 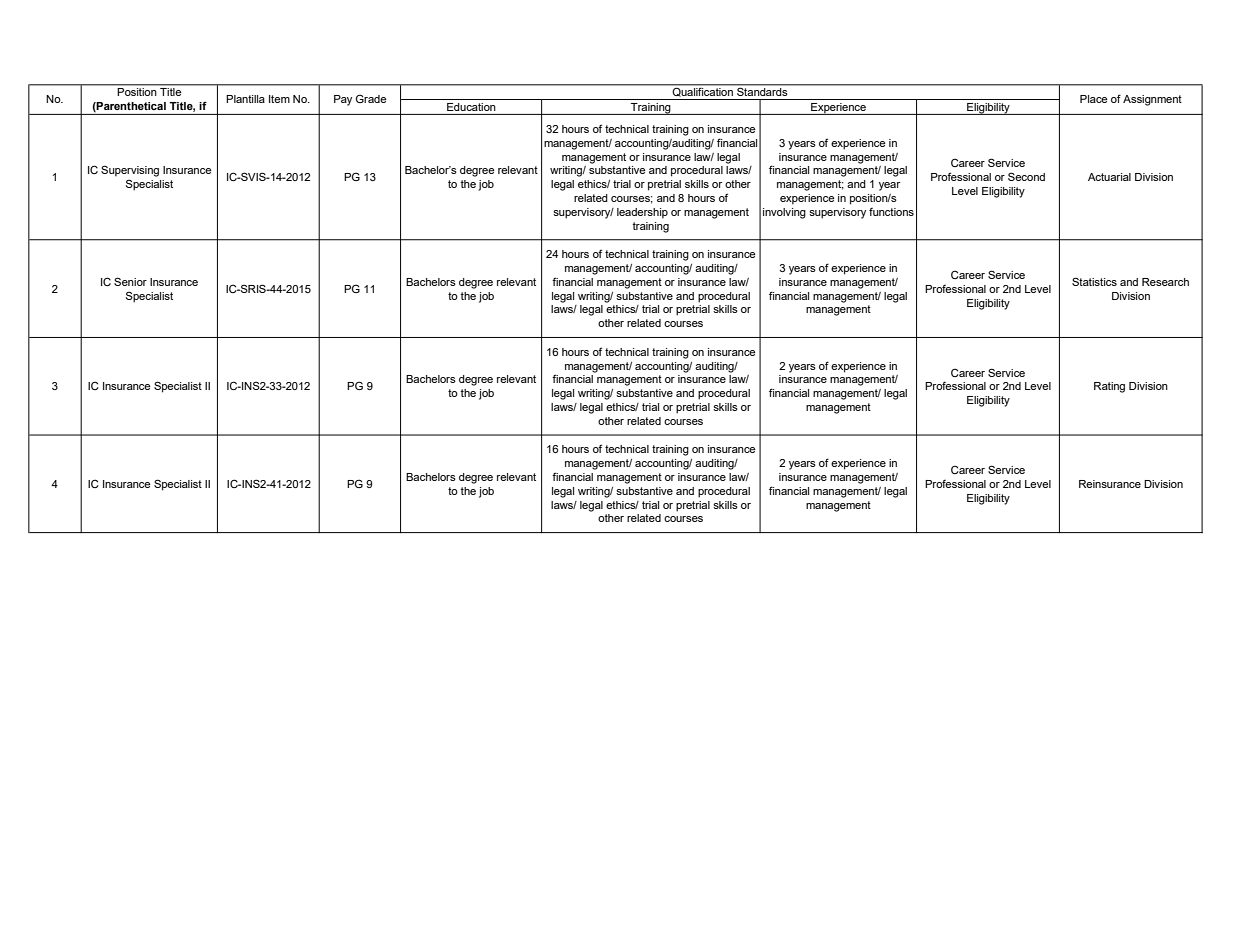 I want to click on leadership, so click(x=642, y=213).
